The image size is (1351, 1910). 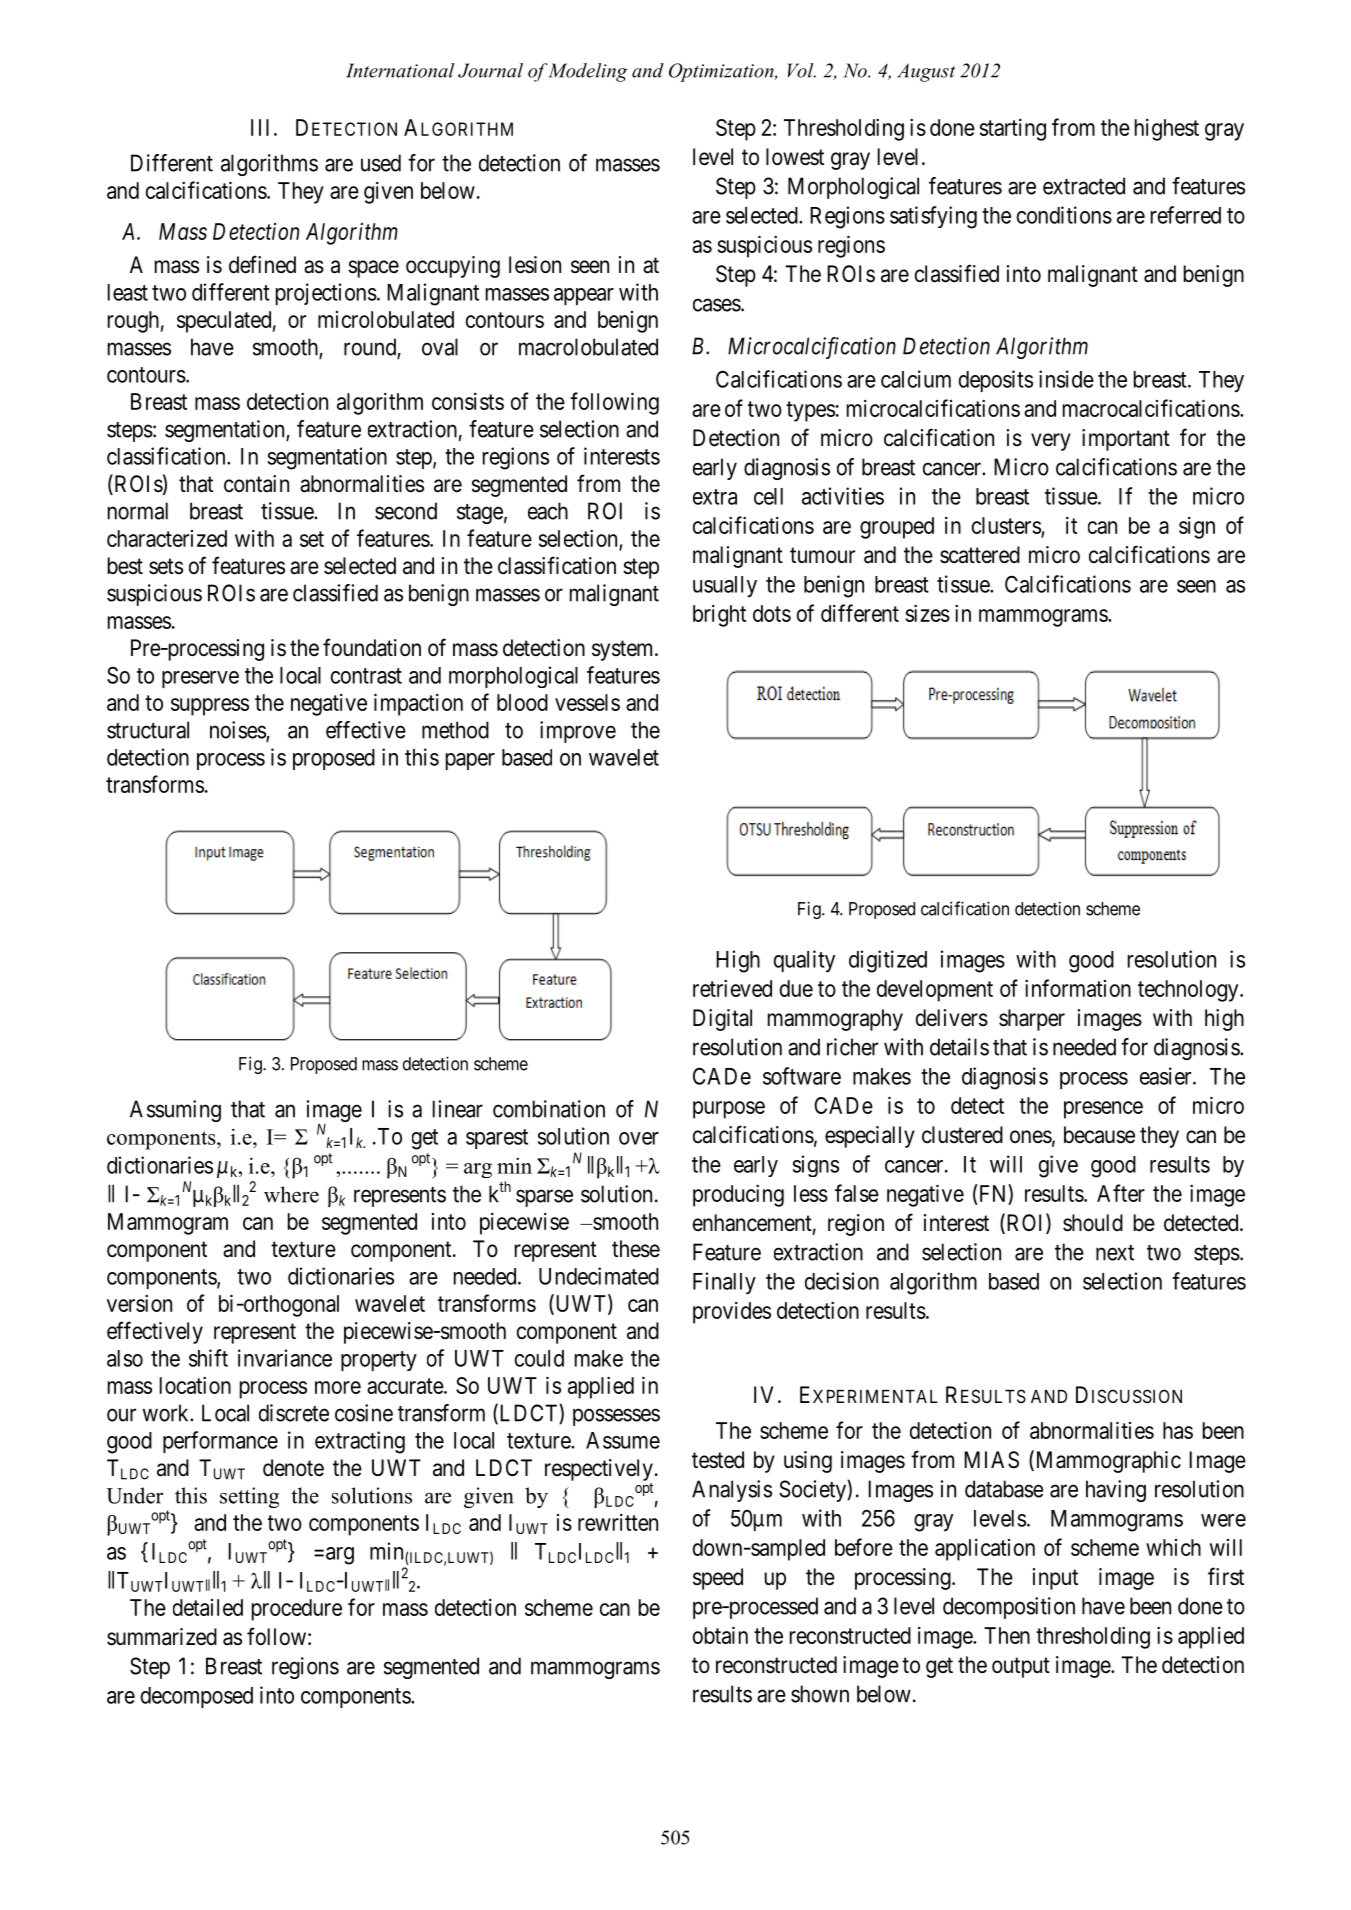 I want to click on procedure, so click(x=297, y=1610).
